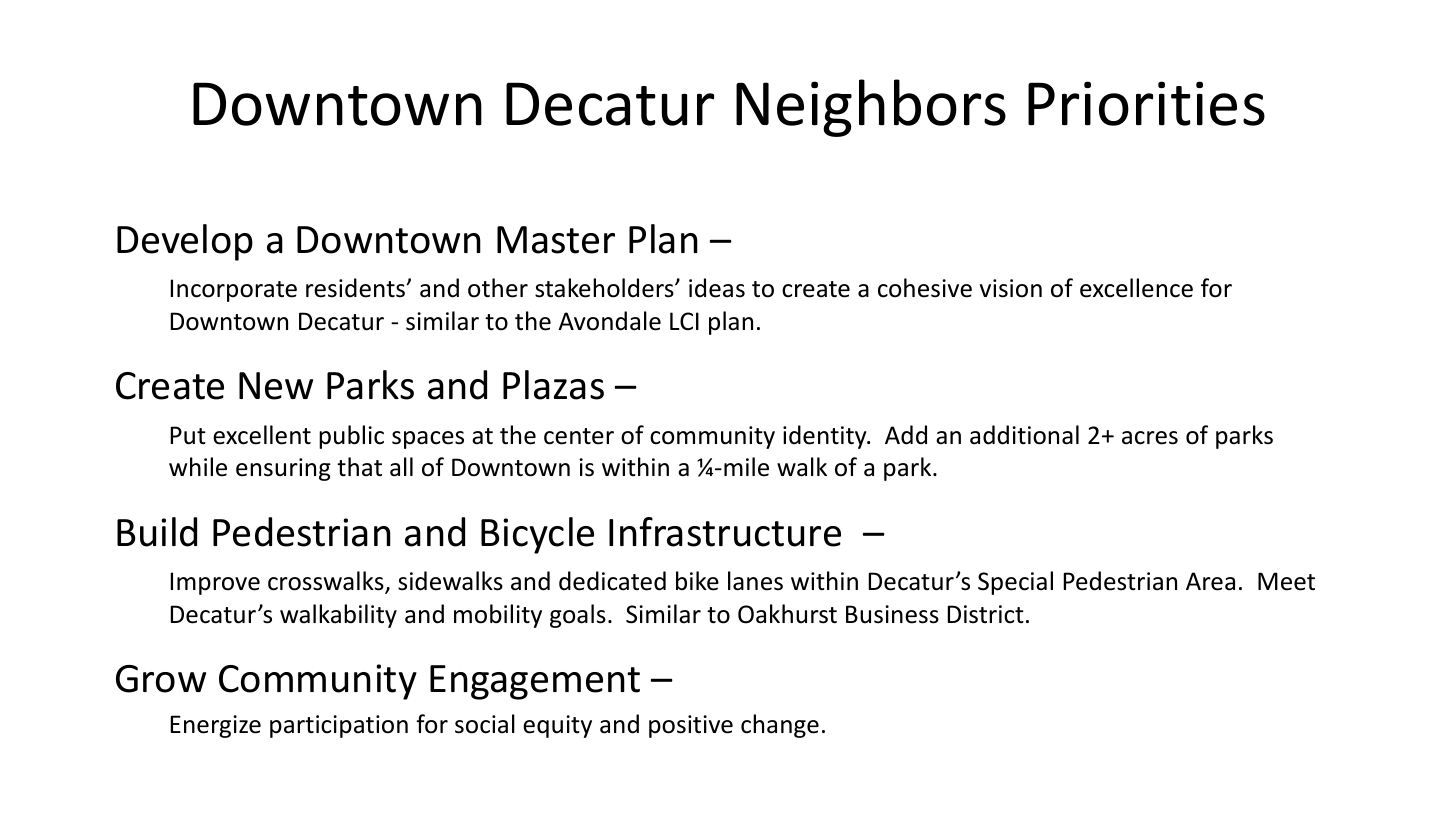  What do you see at coordinates (233, 290) in the screenshot?
I see `Incorporate` at bounding box center [233, 290].
